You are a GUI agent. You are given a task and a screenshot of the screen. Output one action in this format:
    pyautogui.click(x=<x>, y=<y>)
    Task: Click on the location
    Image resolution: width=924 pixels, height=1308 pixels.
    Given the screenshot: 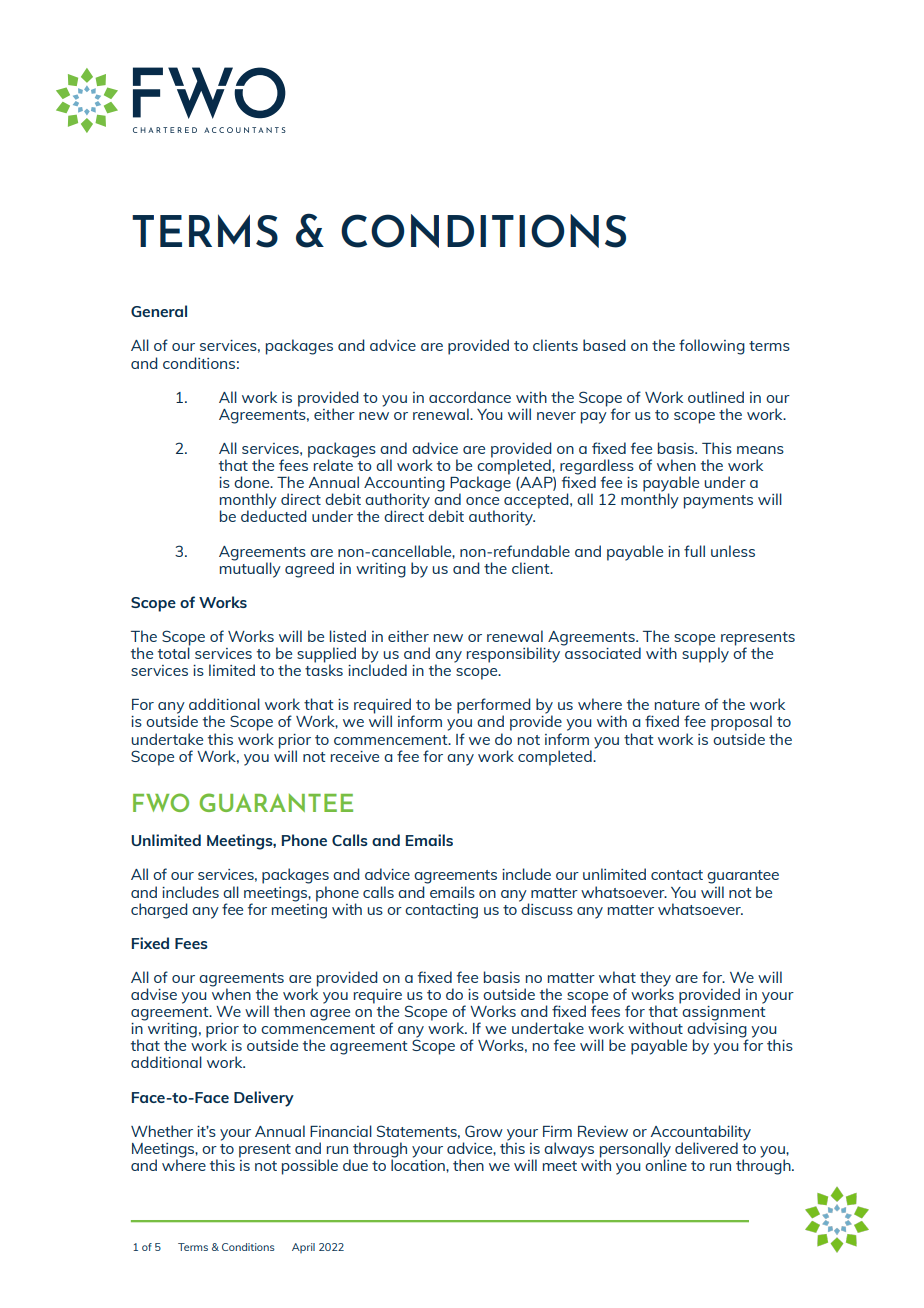 What is the action you would take?
    pyautogui.click(x=419, y=1164)
